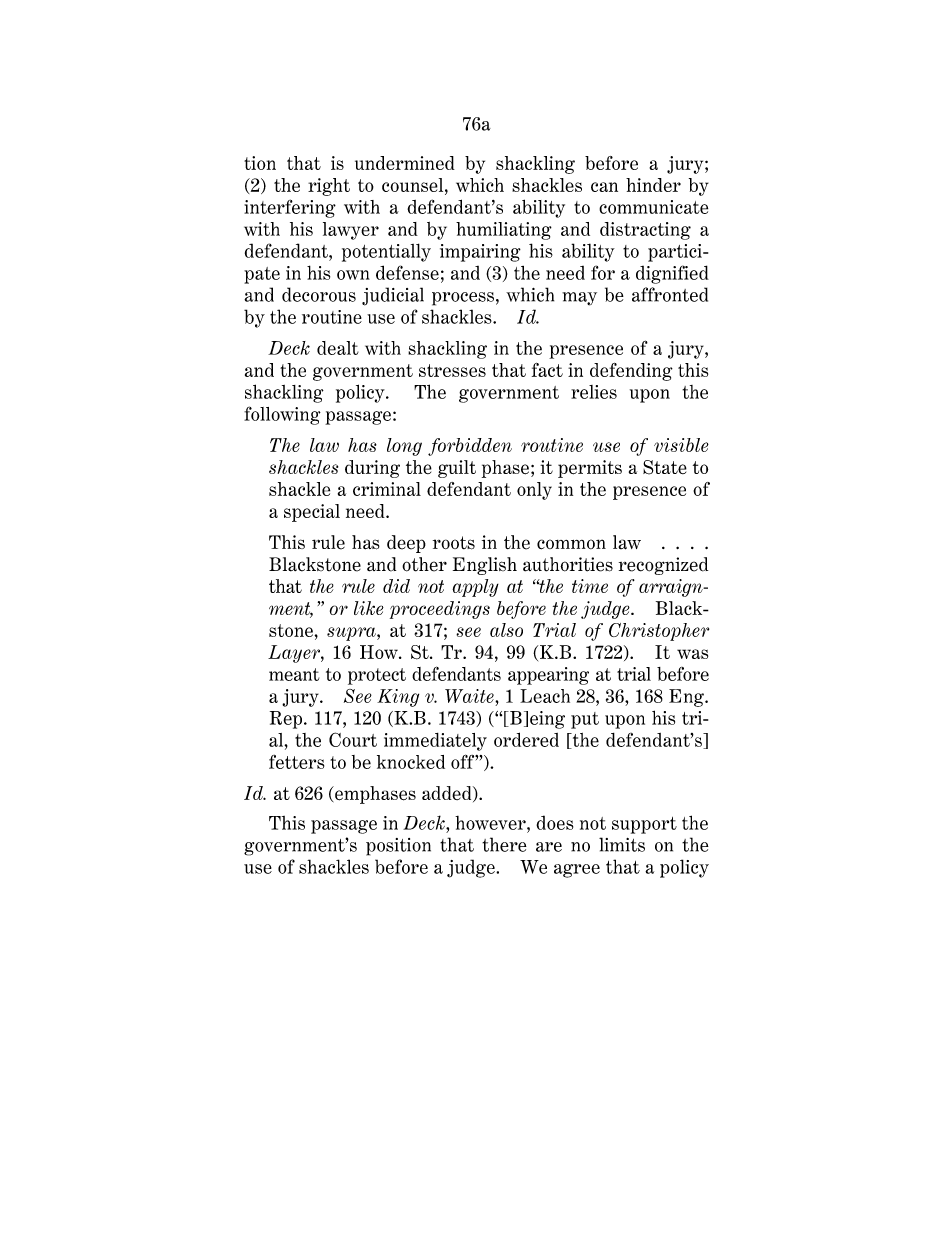 The image size is (952, 1233). What do you see at coordinates (631, 372) in the image?
I see `defending` at bounding box center [631, 372].
